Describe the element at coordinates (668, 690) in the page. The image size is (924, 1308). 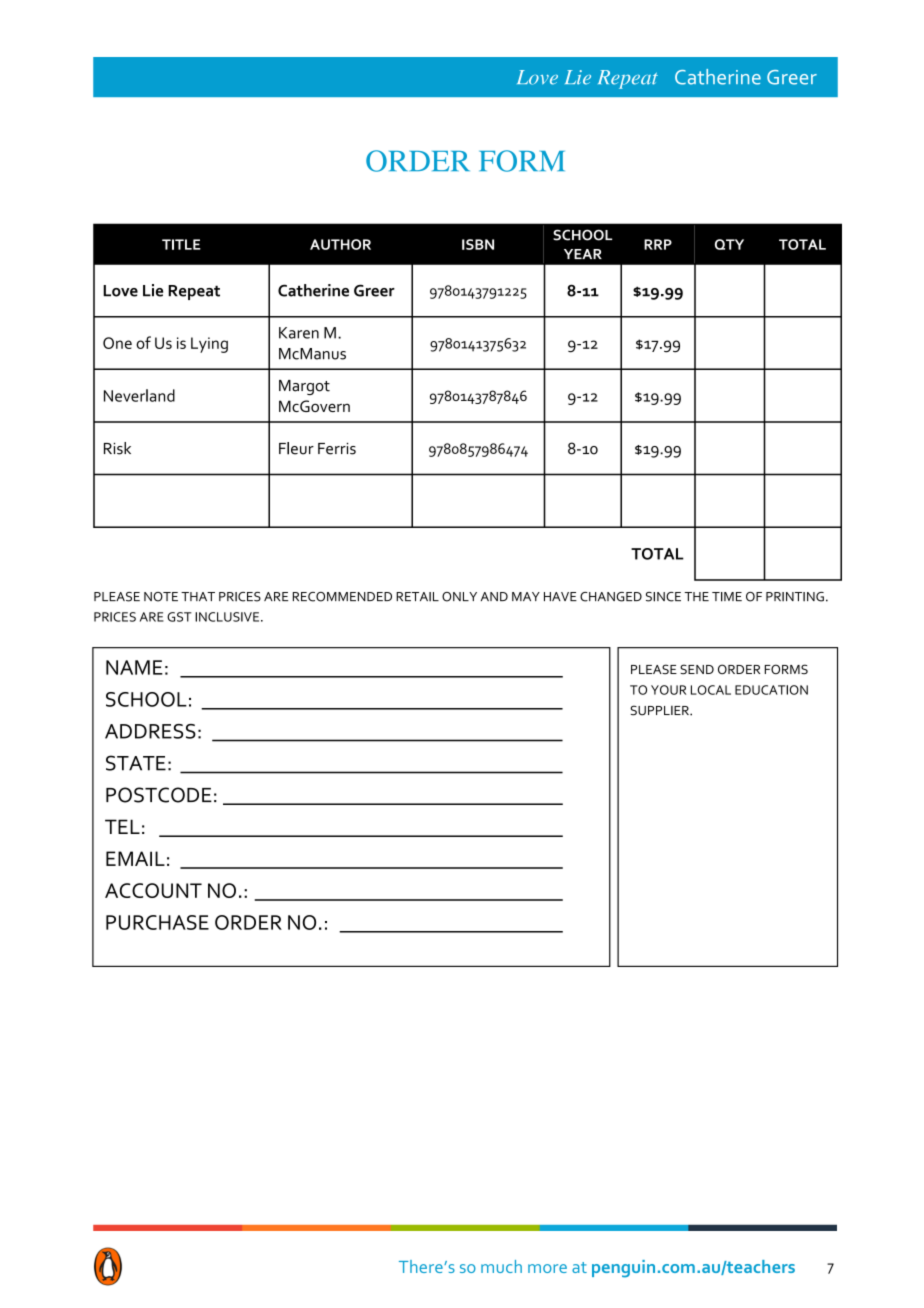
I see `YOUR` at that location.
